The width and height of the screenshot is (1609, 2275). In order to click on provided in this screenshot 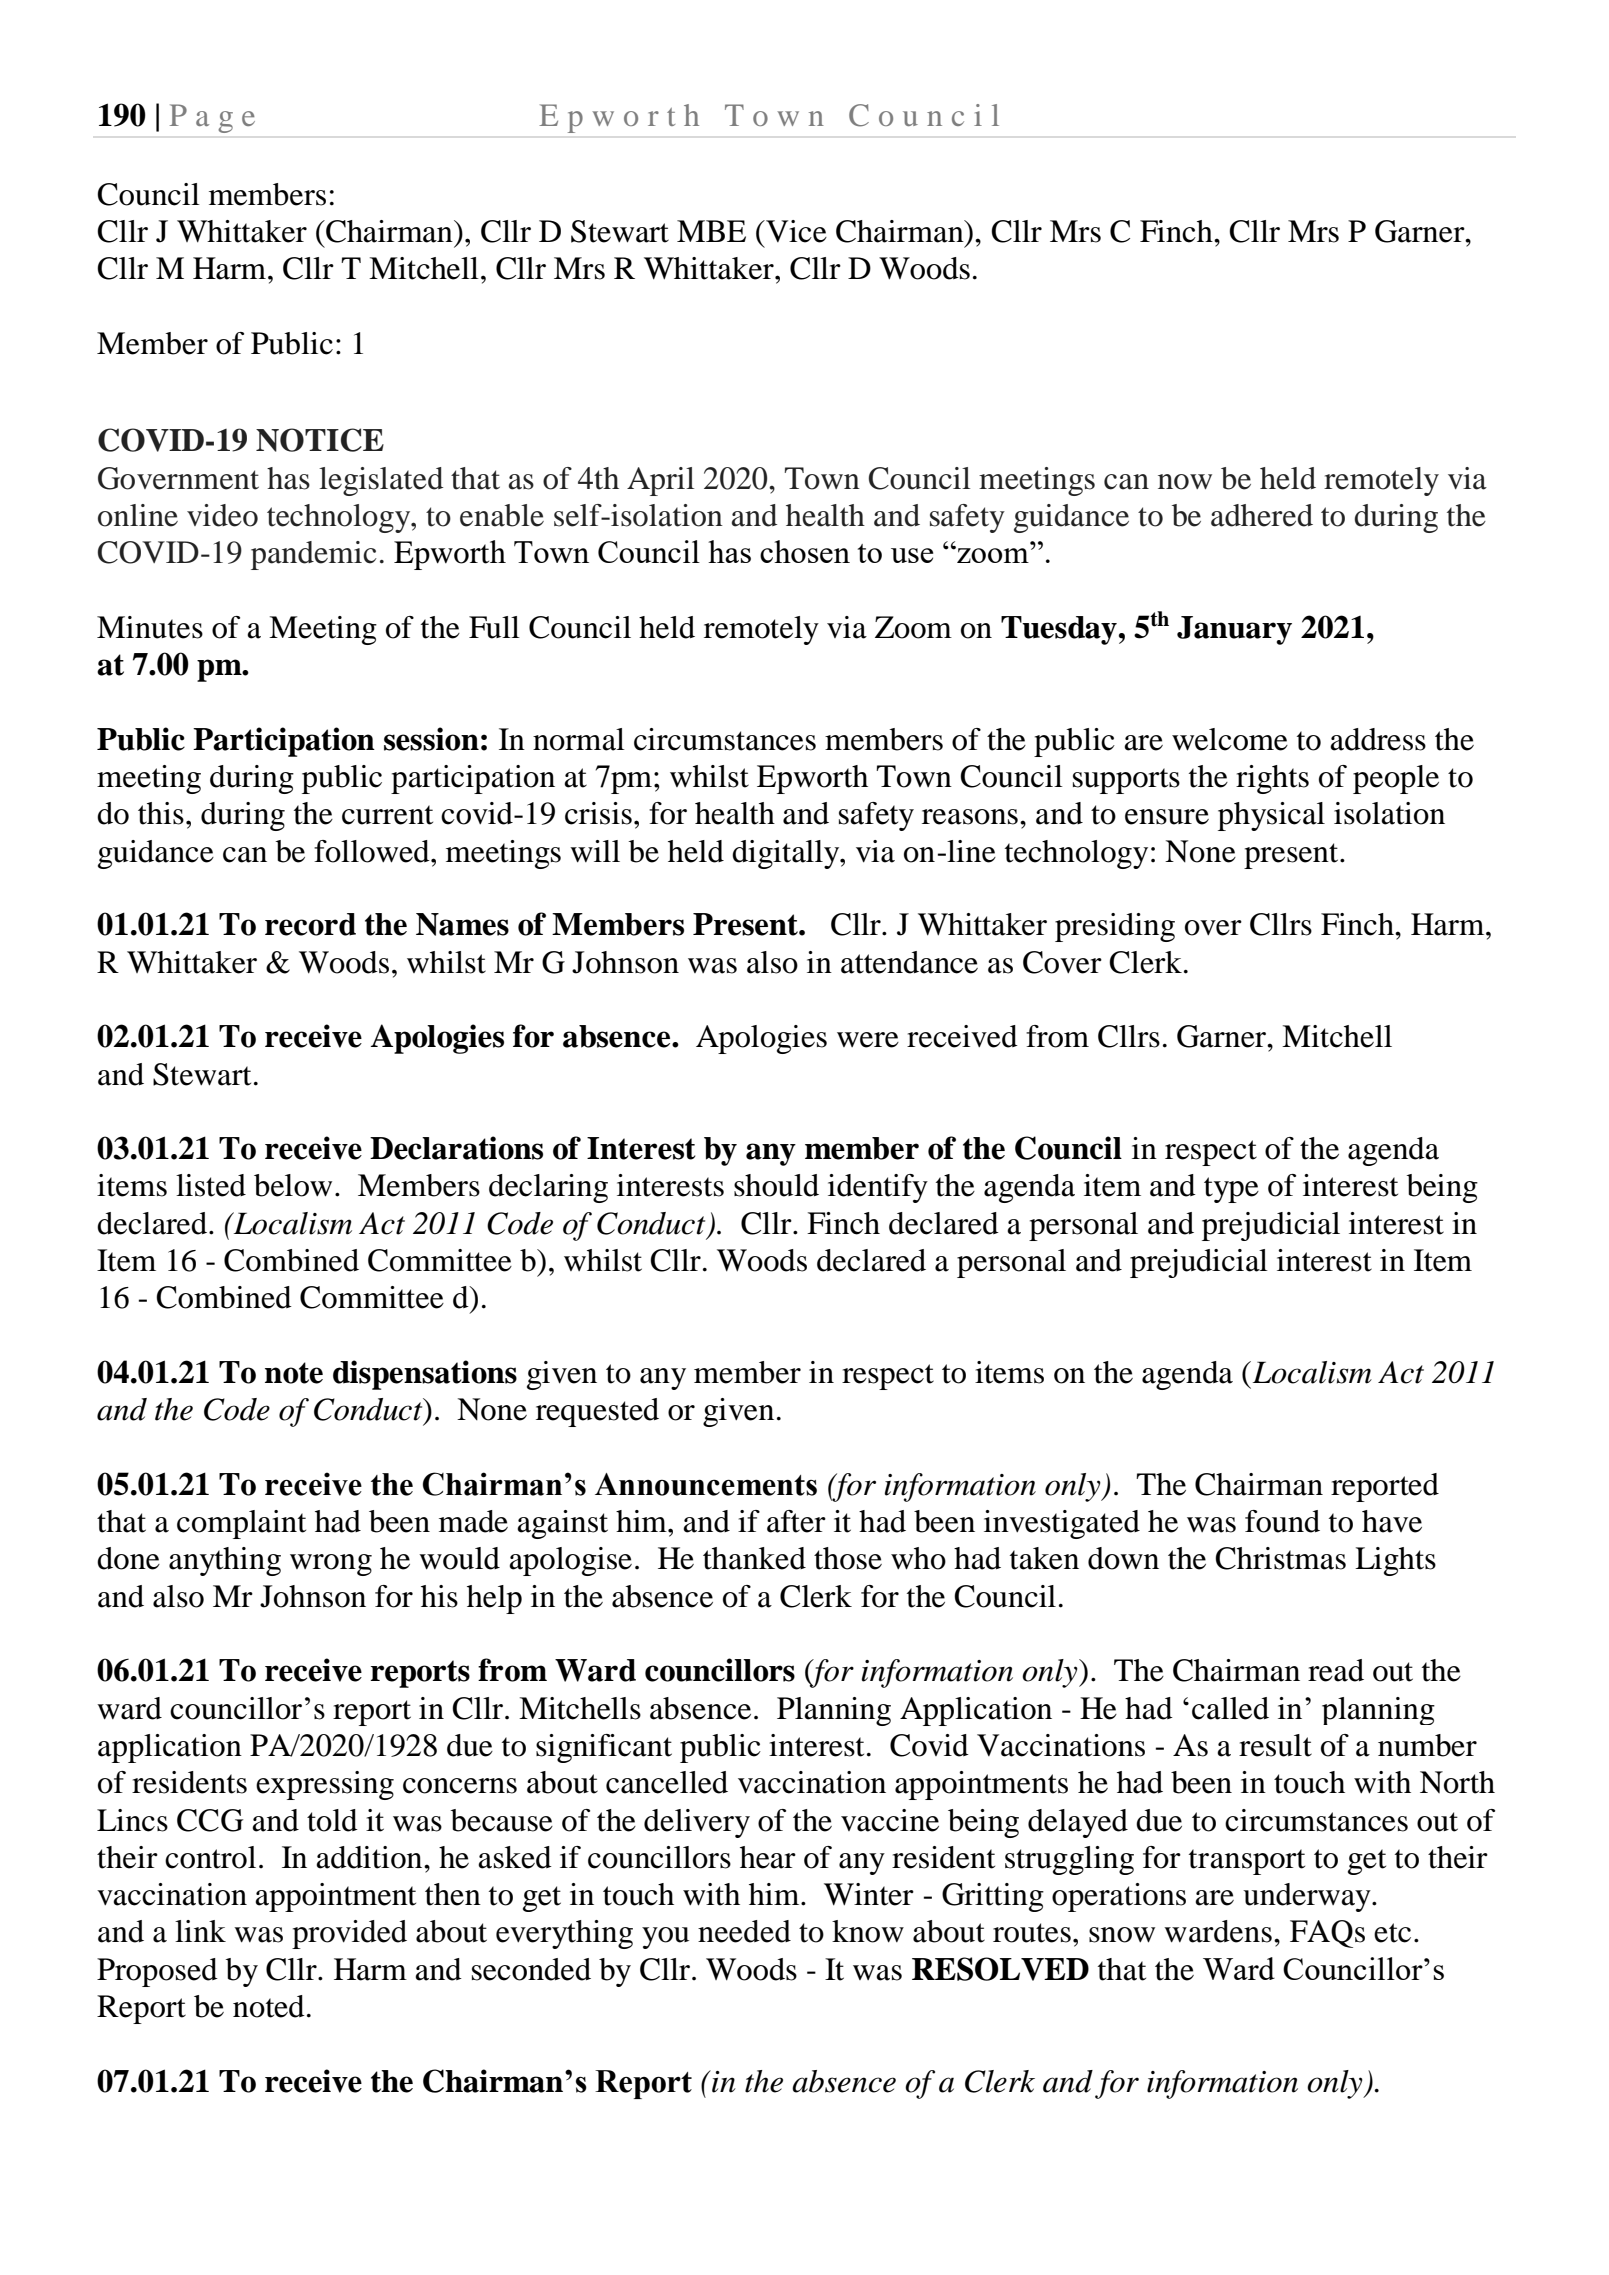, I will do `click(349, 1934)`.
